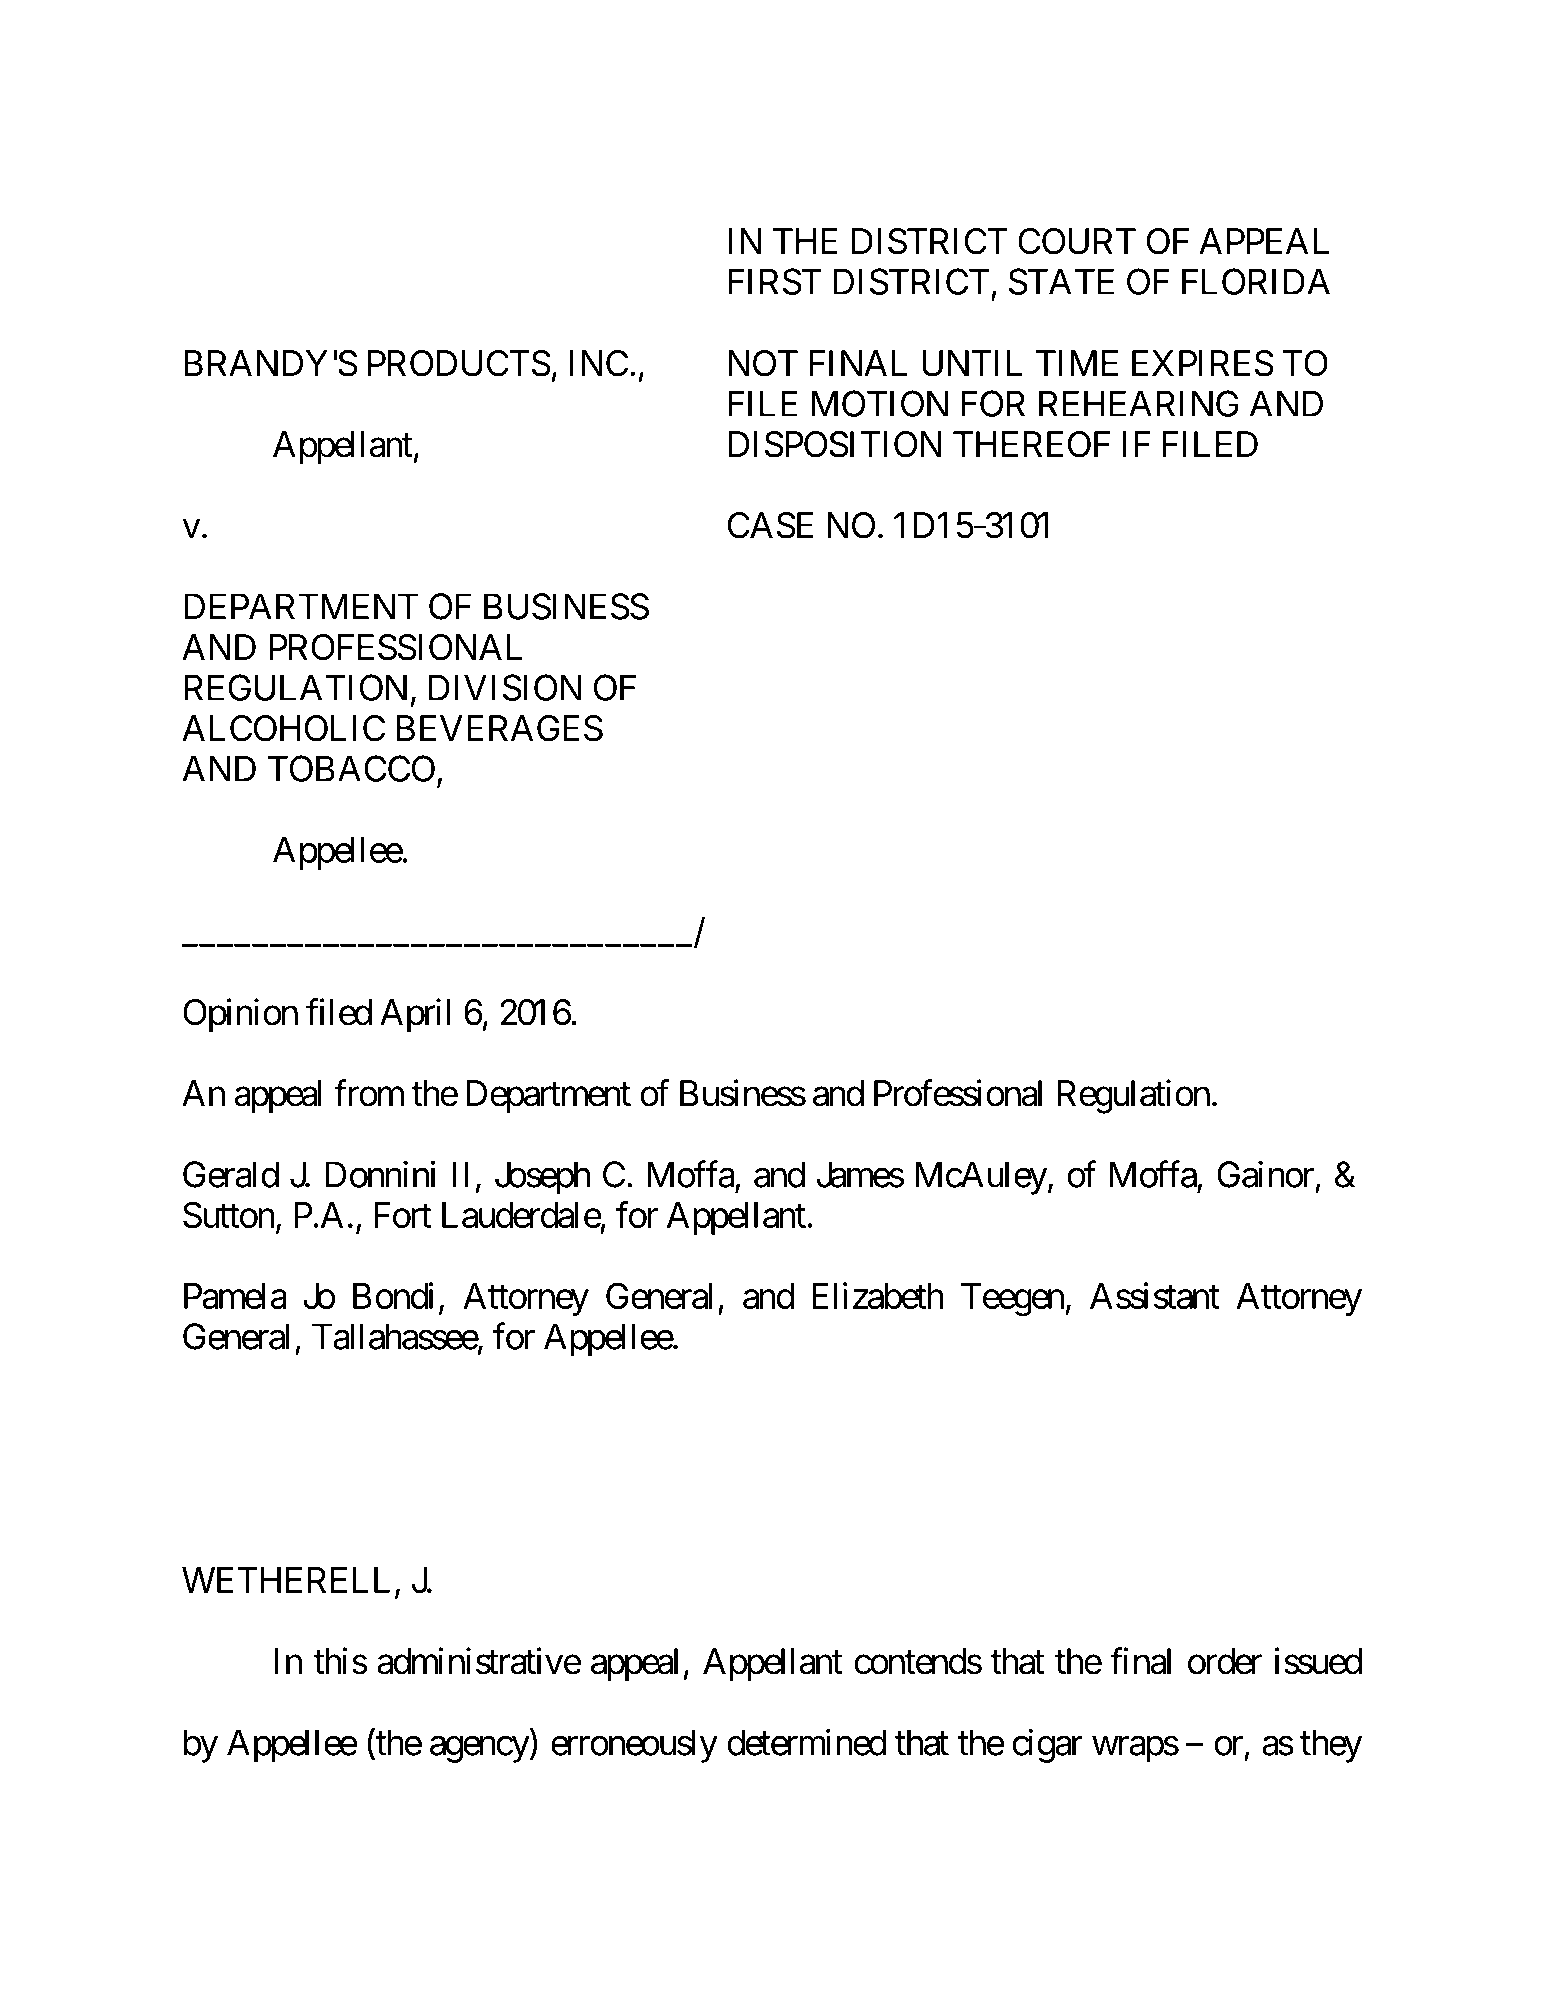  Describe the element at coordinates (775, 281) in the image. I see `FIRST` at that location.
